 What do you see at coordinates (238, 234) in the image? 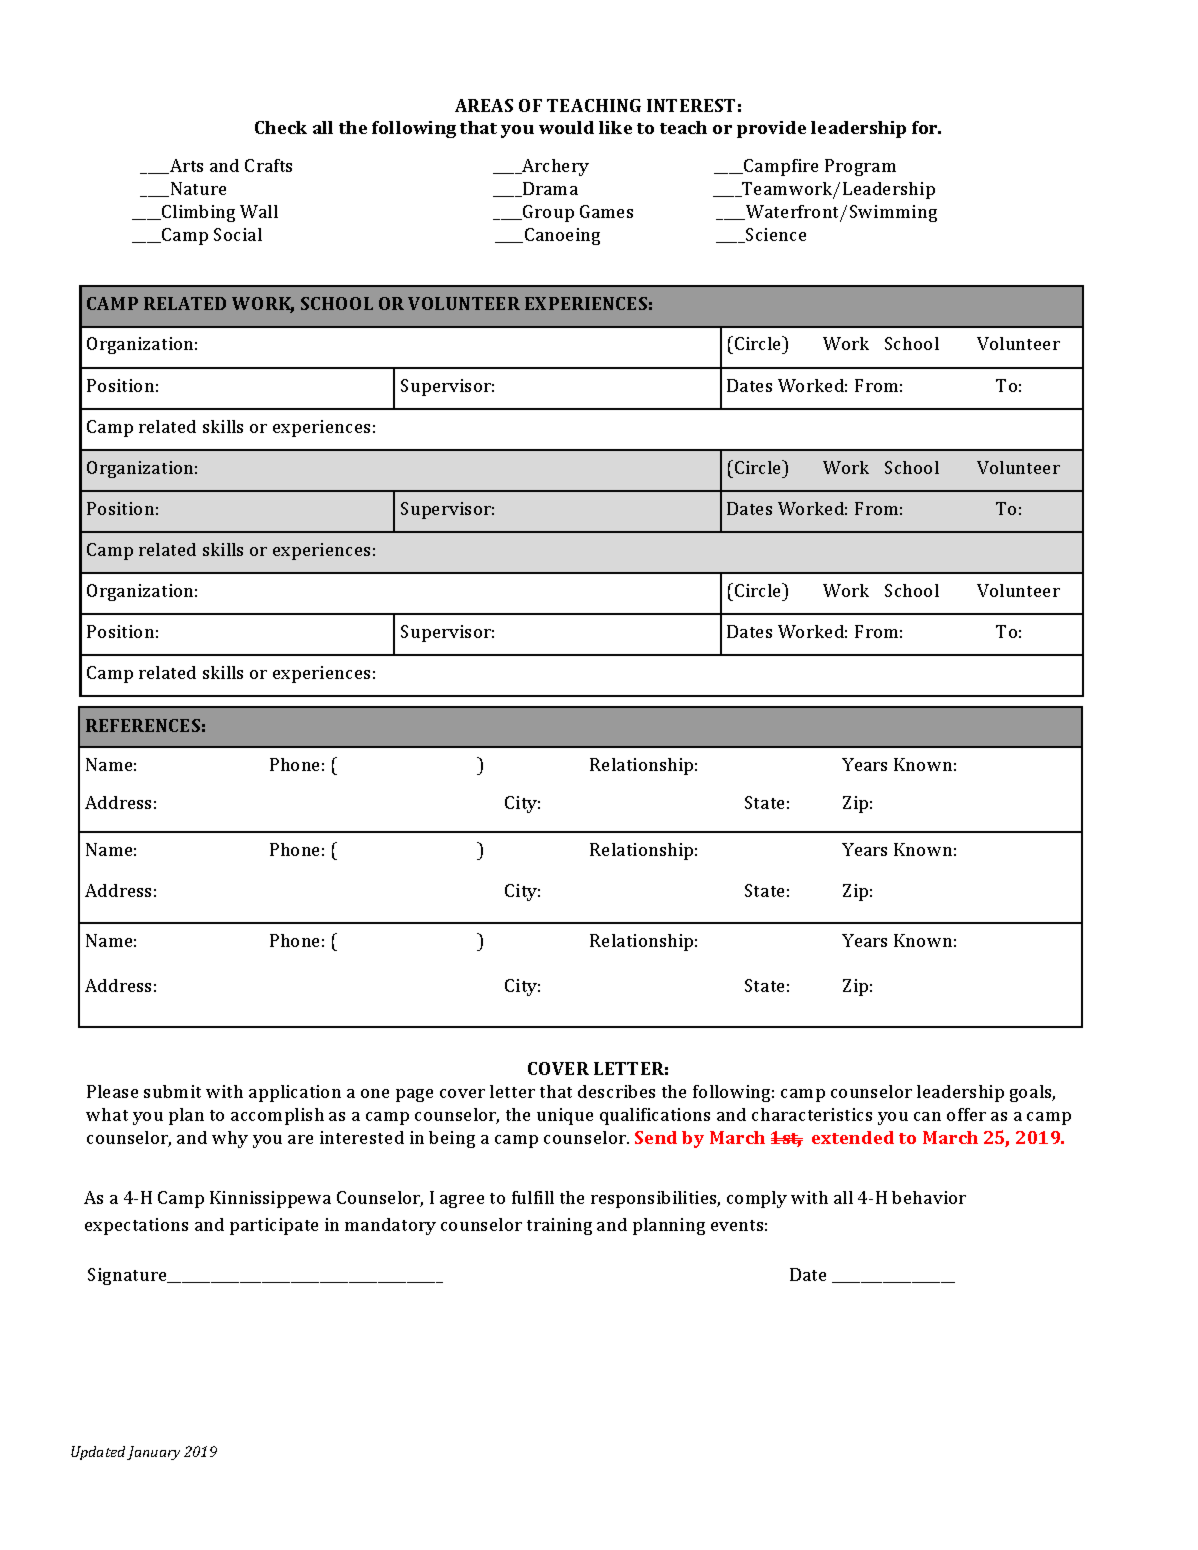
I see `Social` at bounding box center [238, 234].
